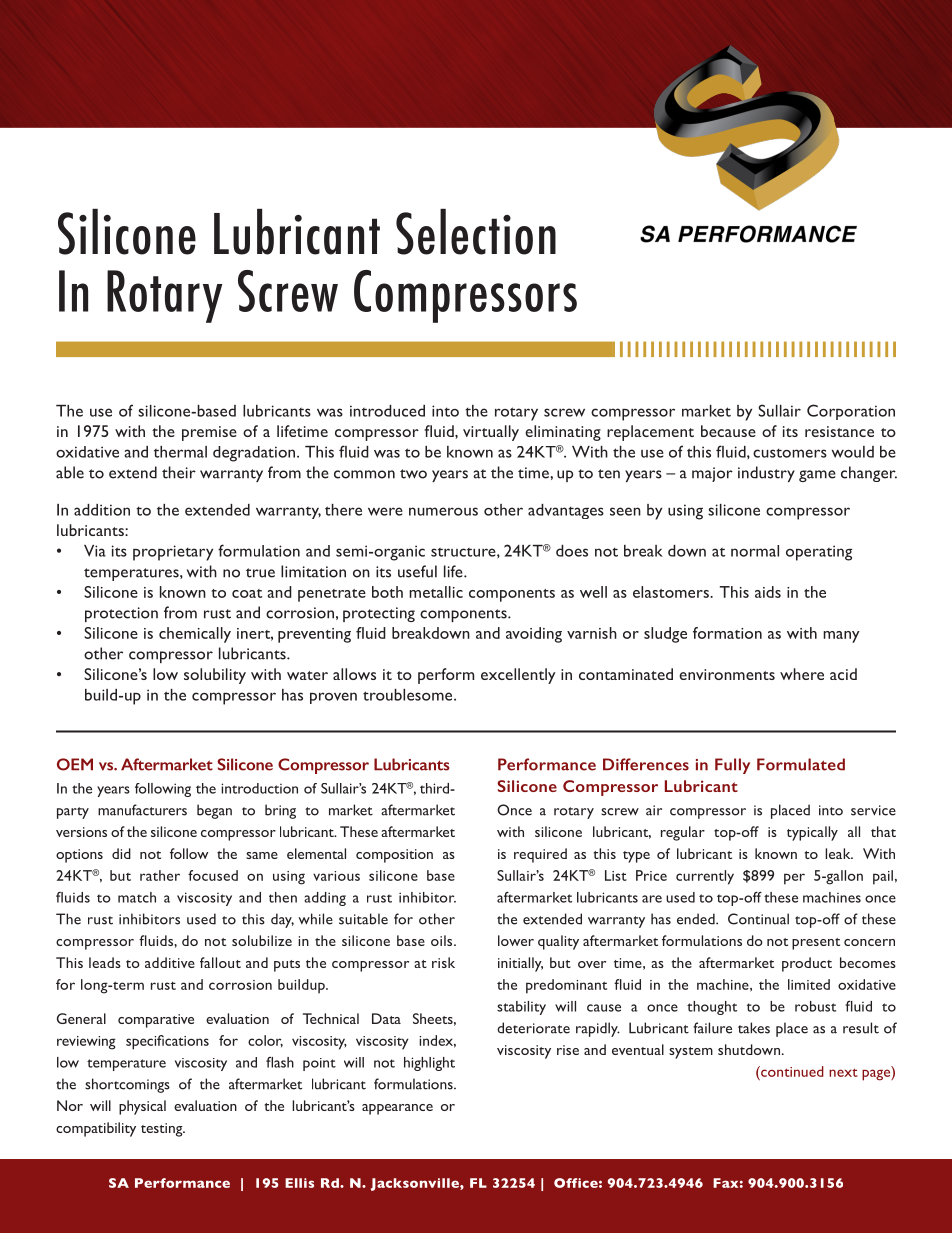  Describe the element at coordinates (851, 412) in the document. I see `Corporation` at that location.
